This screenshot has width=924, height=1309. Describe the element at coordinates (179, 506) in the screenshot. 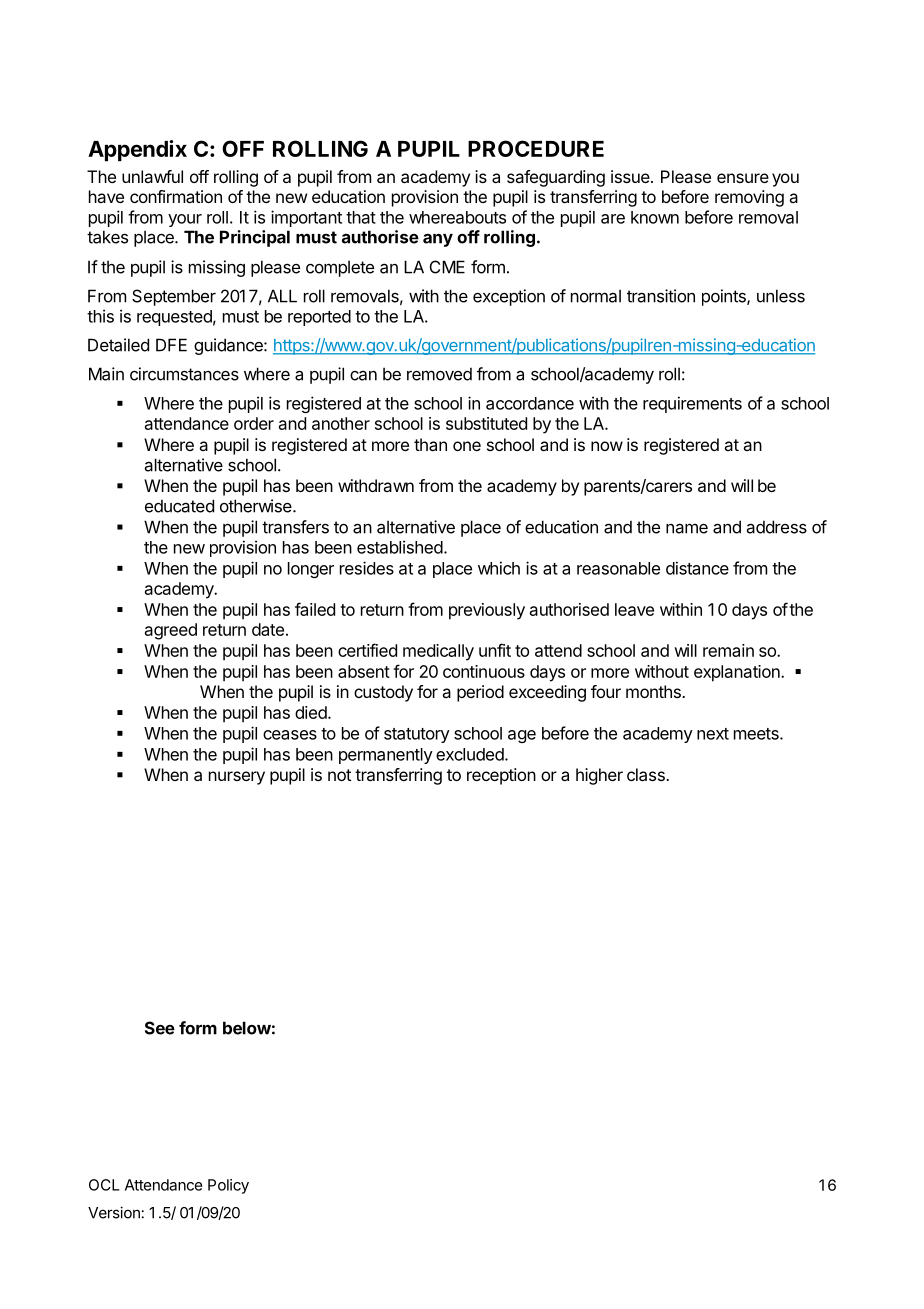

I see `educated` at that location.
